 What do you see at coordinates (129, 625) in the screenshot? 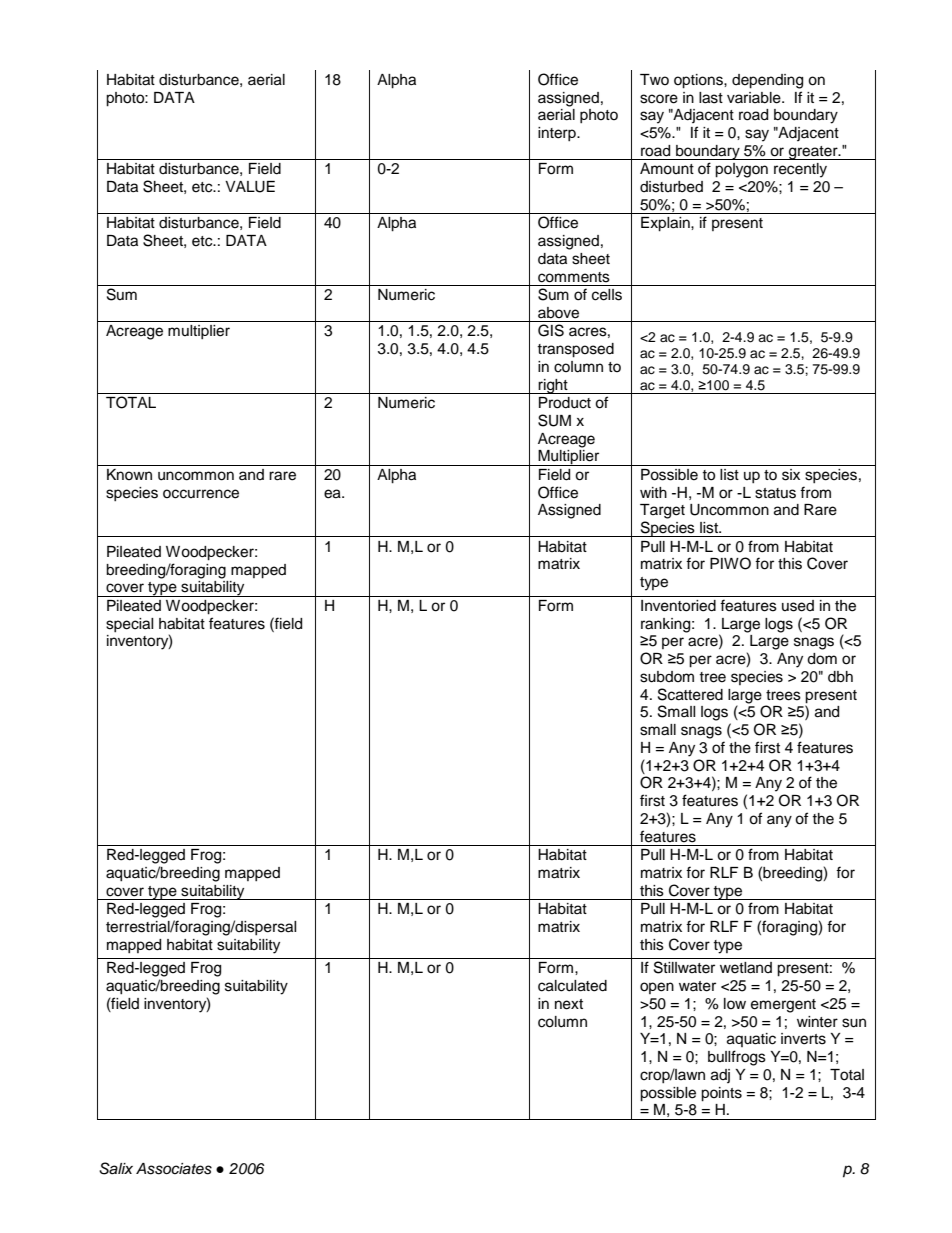
I see `special` at bounding box center [129, 625].
